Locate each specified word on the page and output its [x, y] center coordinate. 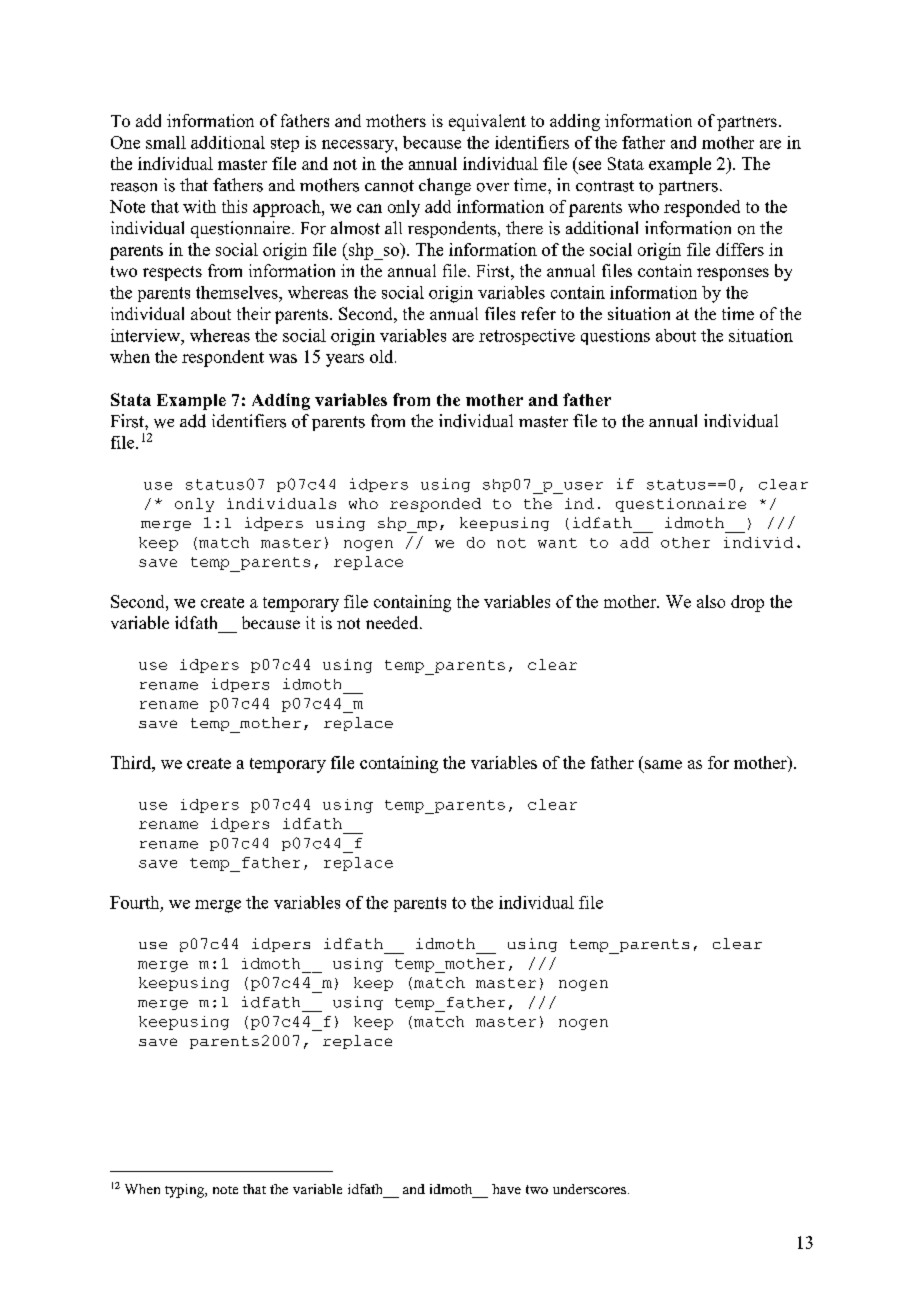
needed [393, 622]
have [506, 1189]
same [663, 764]
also [711, 601]
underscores [589, 1189]
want [557, 543]
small [166, 142]
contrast [605, 186]
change [445, 186]
